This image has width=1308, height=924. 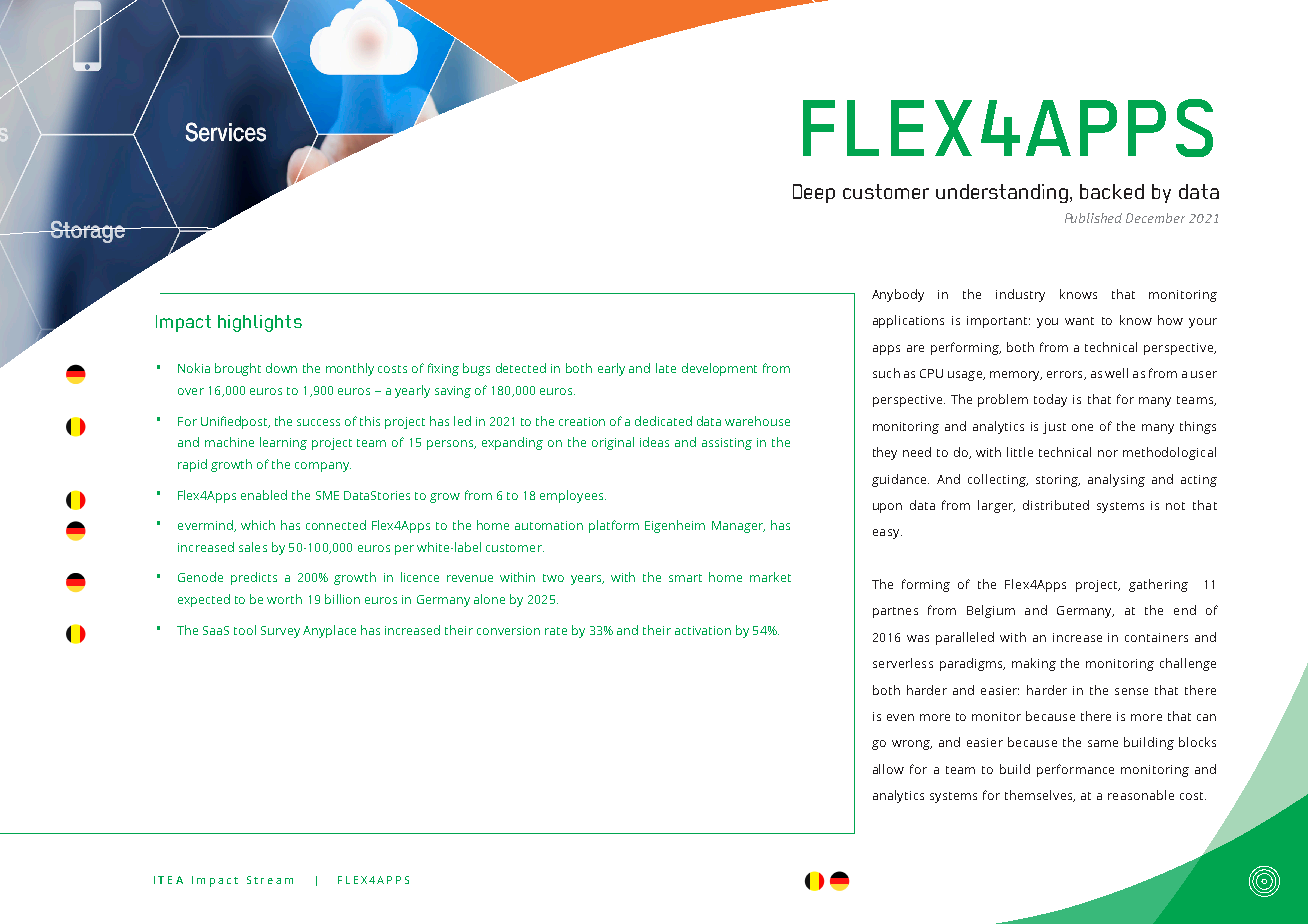 What do you see at coordinates (738, 527) in the image?
I see `Manager` at bounding box center [738, 527].
